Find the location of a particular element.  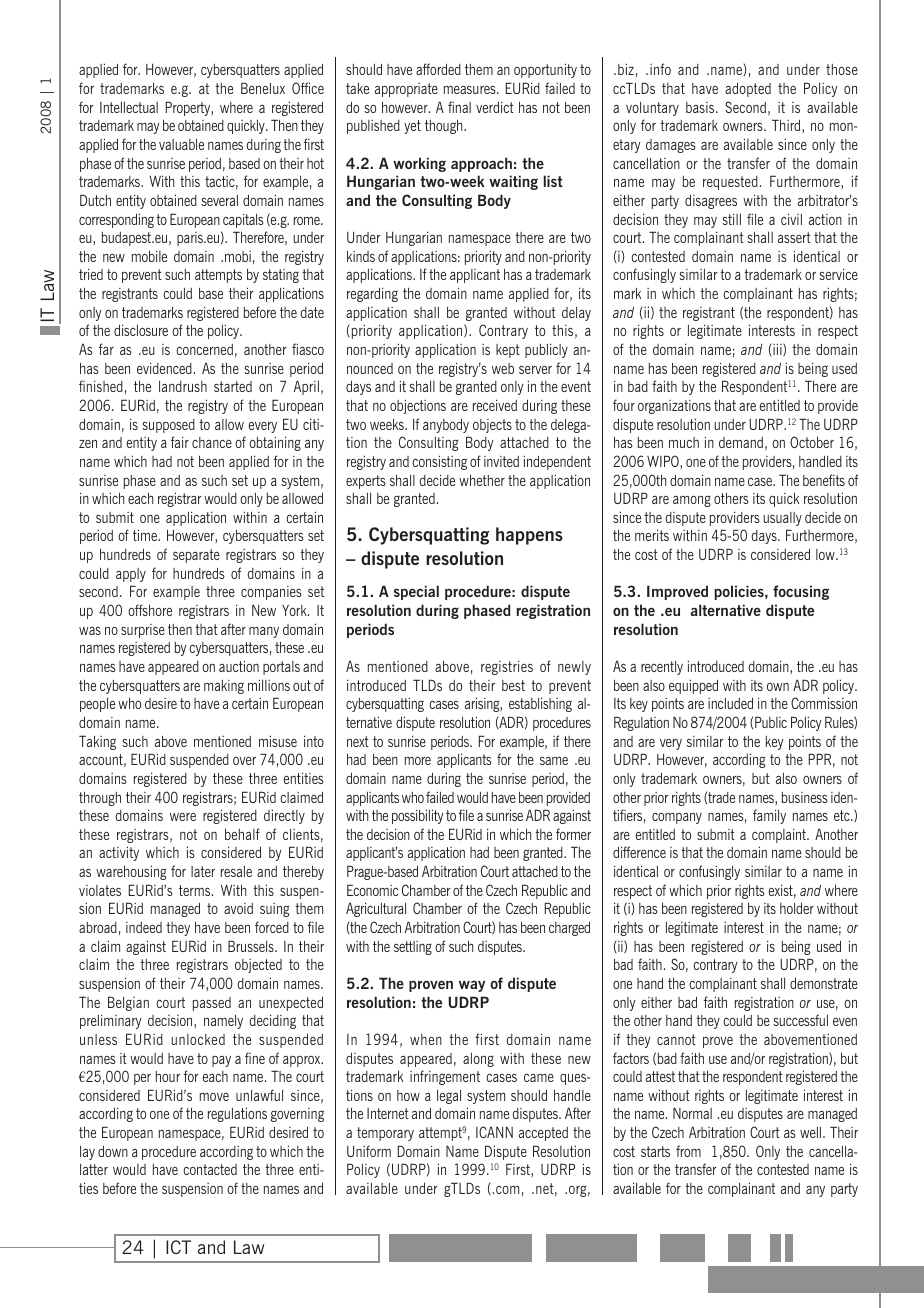

adopted is located at coordinates (748, 89).
